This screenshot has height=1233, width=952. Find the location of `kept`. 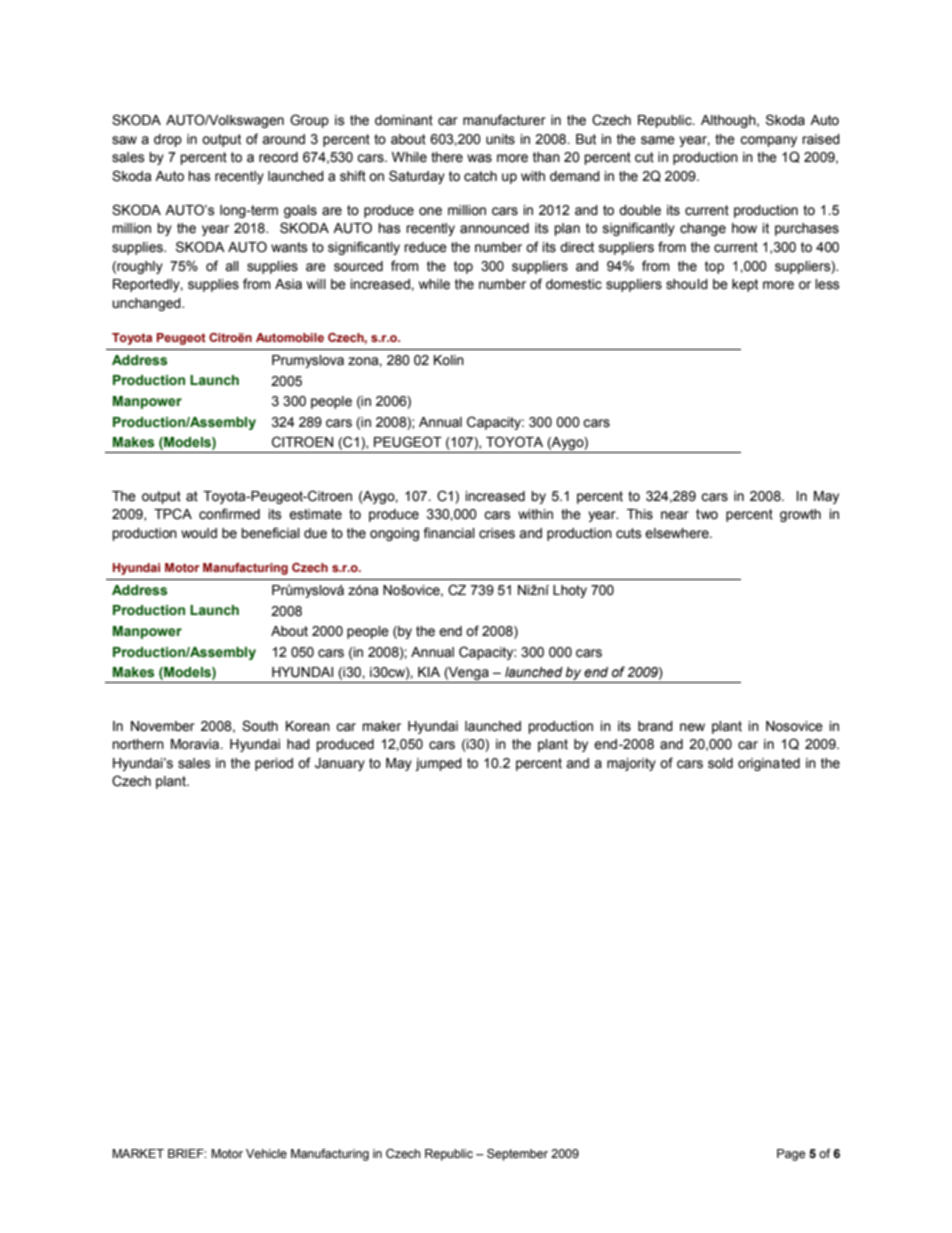

kept is located at coordinates (745, 285).
